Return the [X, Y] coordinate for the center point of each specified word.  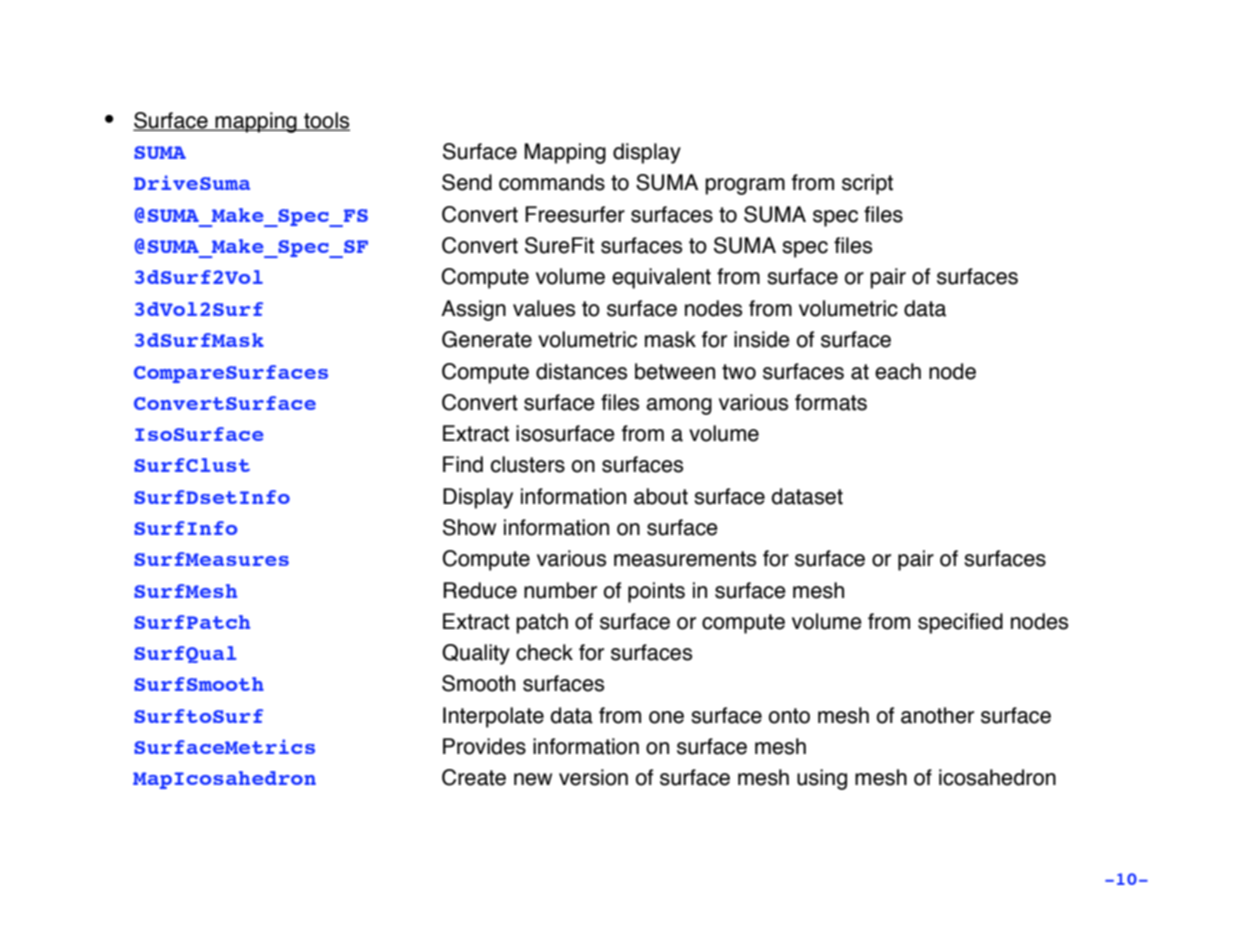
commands [552, 182]
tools [326, 121]
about [661, 496]
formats [831, 402]
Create [474, 777]
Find [463, 464]
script [867, 184]
